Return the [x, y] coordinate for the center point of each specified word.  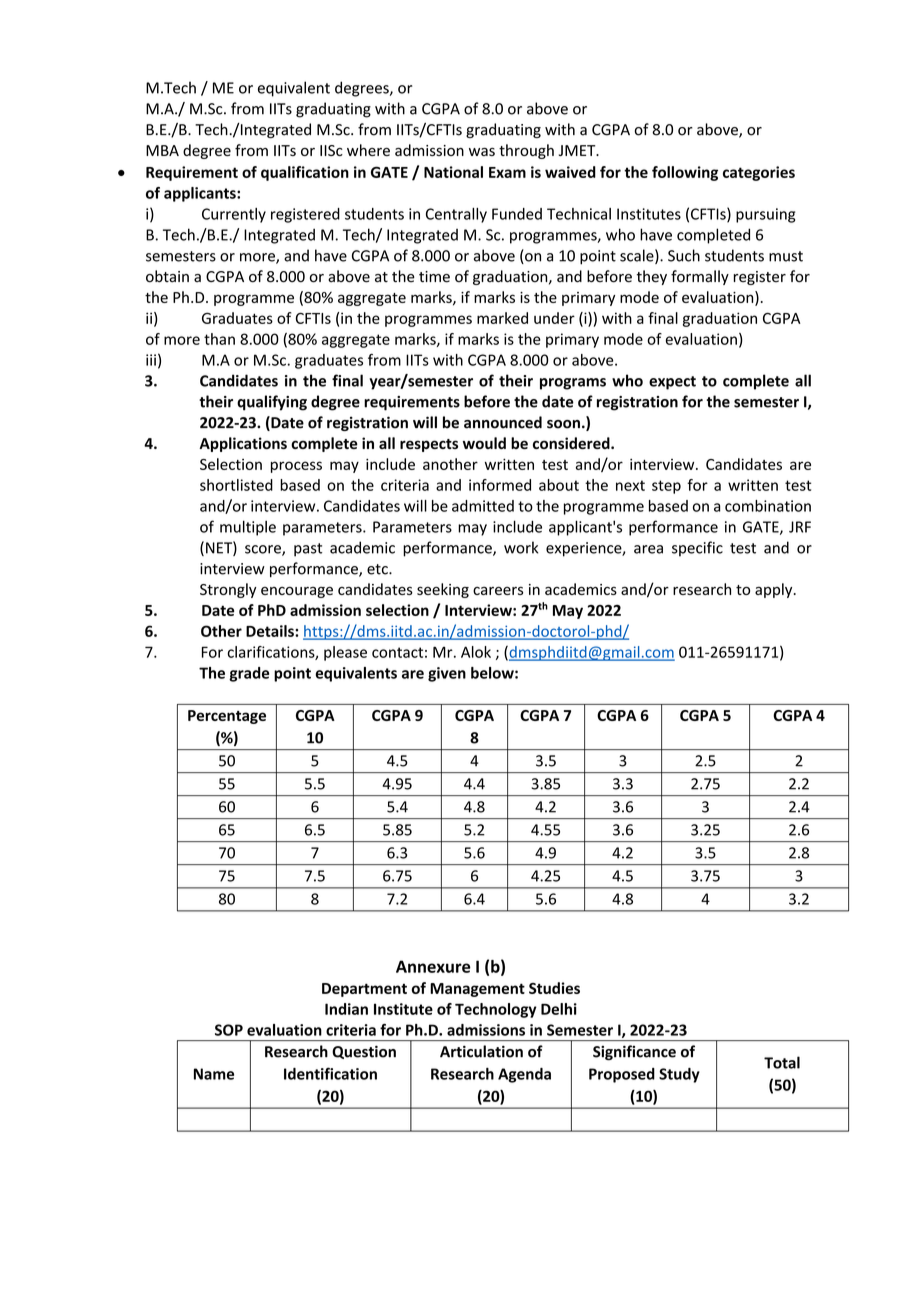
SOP [229, 1030]
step [666, 487]
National [453, 172]
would [484, 443]
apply [775, 590]
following [685, 173]
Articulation [481, 1051]
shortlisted [236, 485]
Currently [234, 215]
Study [679, 1075]
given [447, 674]
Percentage [227, 717]
